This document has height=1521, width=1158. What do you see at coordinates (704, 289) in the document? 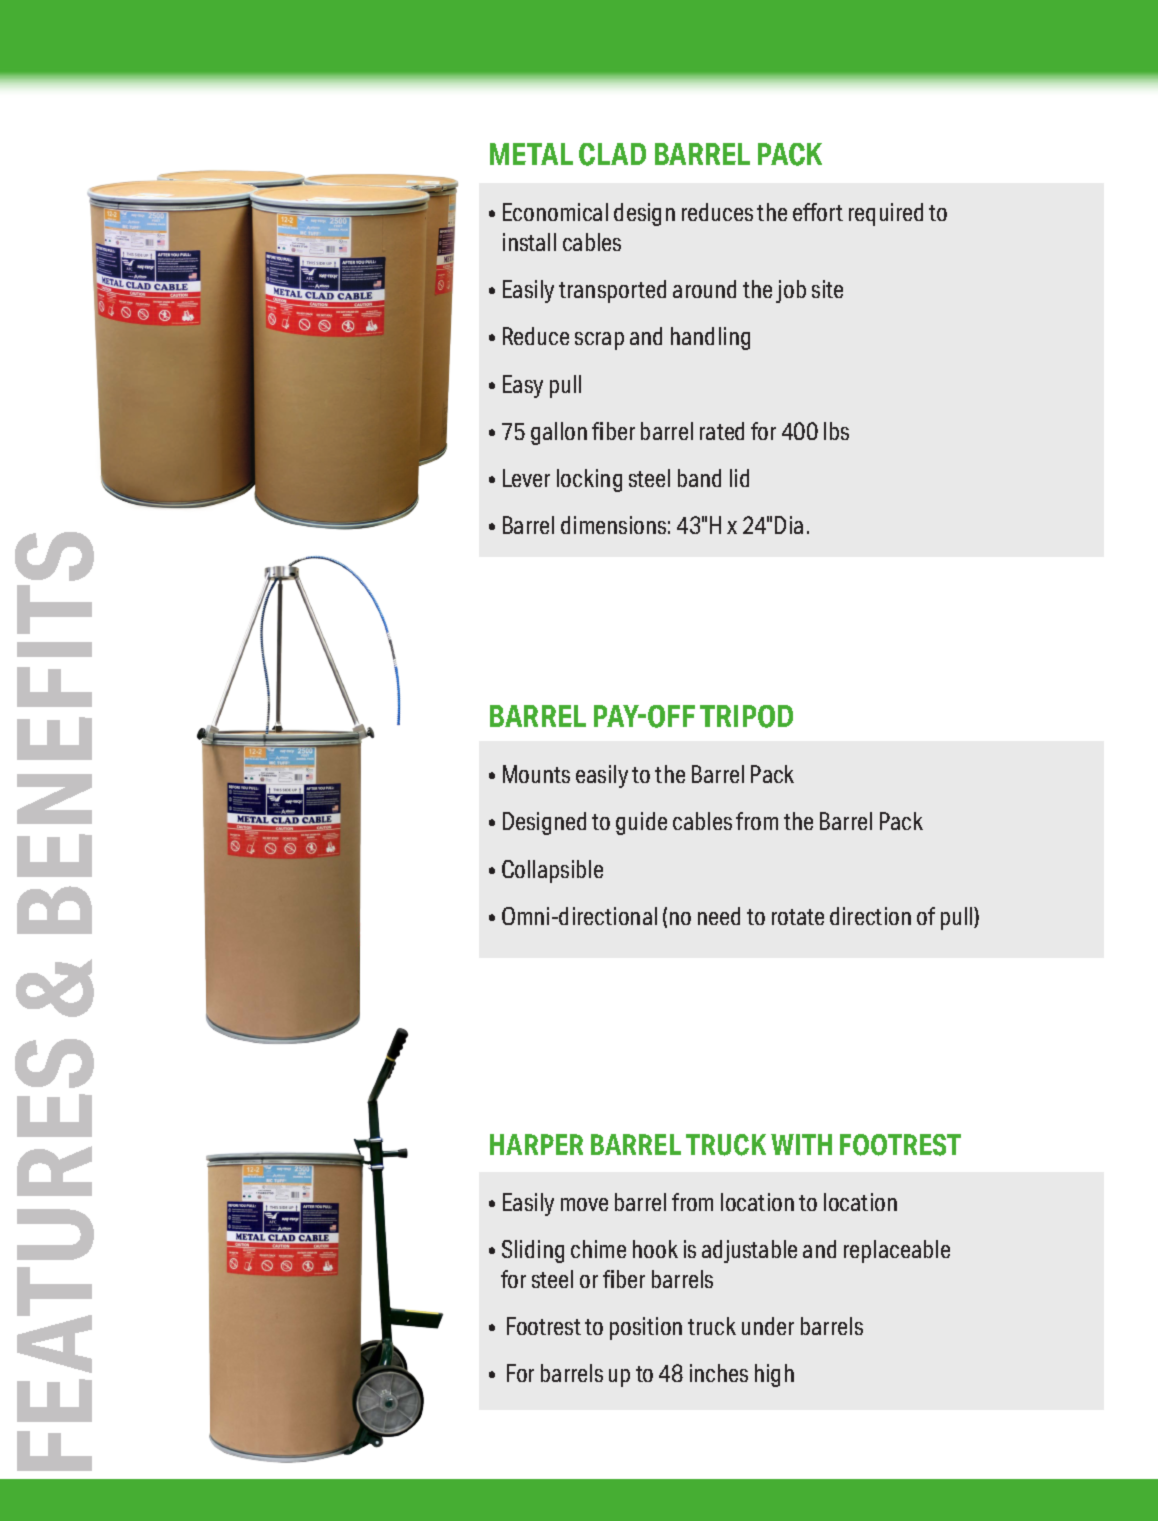
I see `around` at bounding box center [704, 289].
